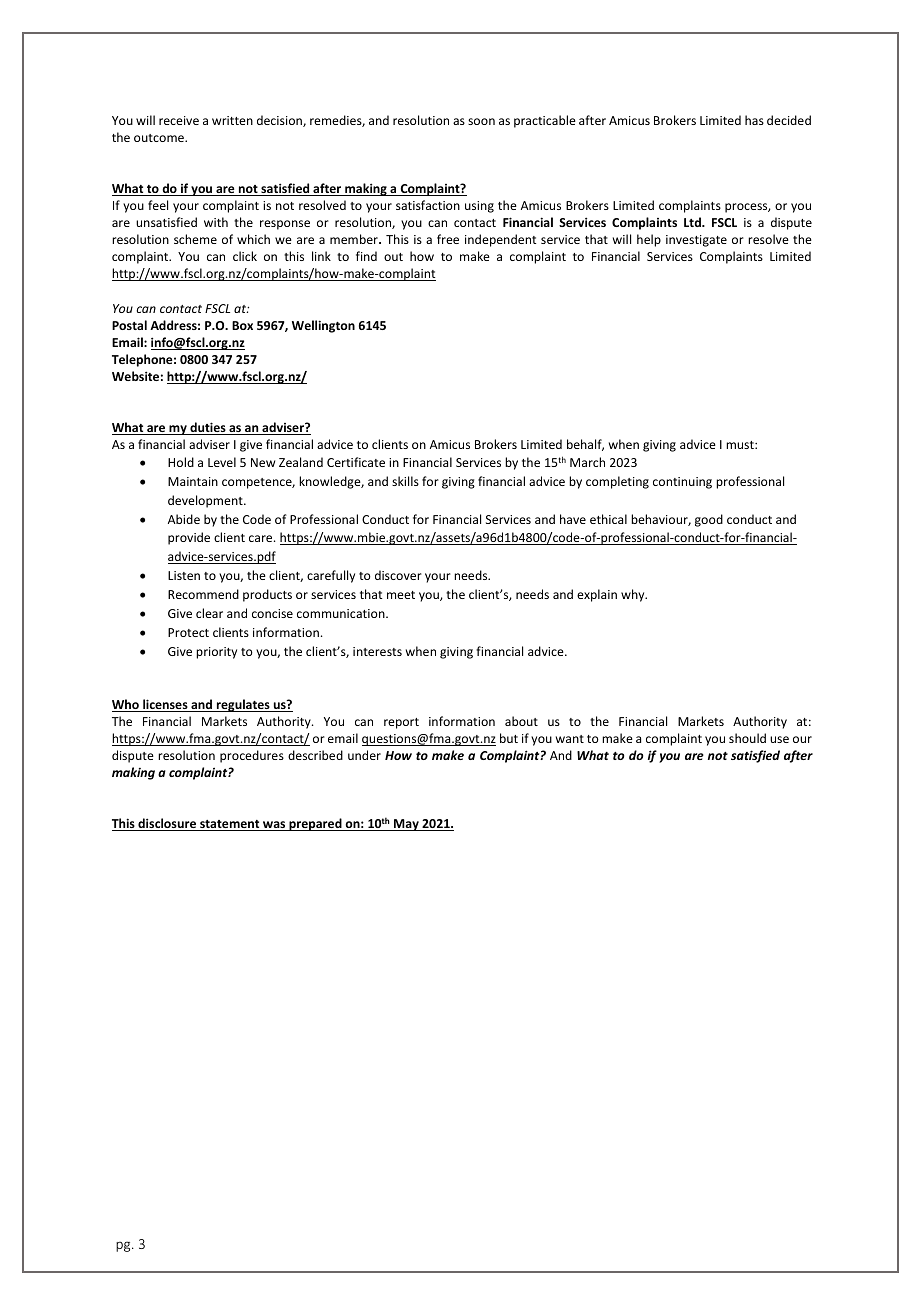 The image size is (924, 1308). Describe the element at coordinates (481, 121) in the screenshot. I see `soon` at that location.
